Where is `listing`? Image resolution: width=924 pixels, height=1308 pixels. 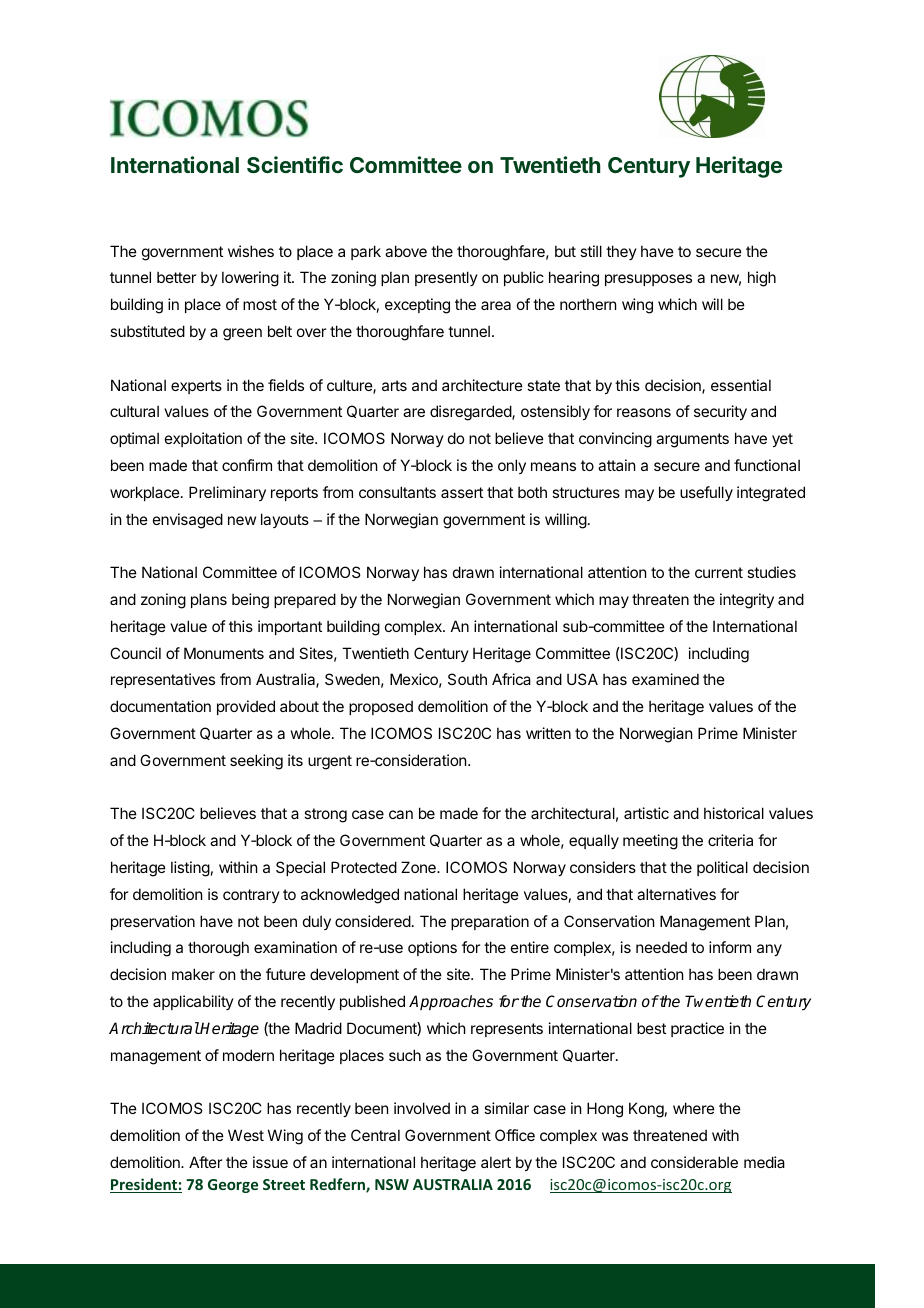 listing is located at coordinates (190, 869).
